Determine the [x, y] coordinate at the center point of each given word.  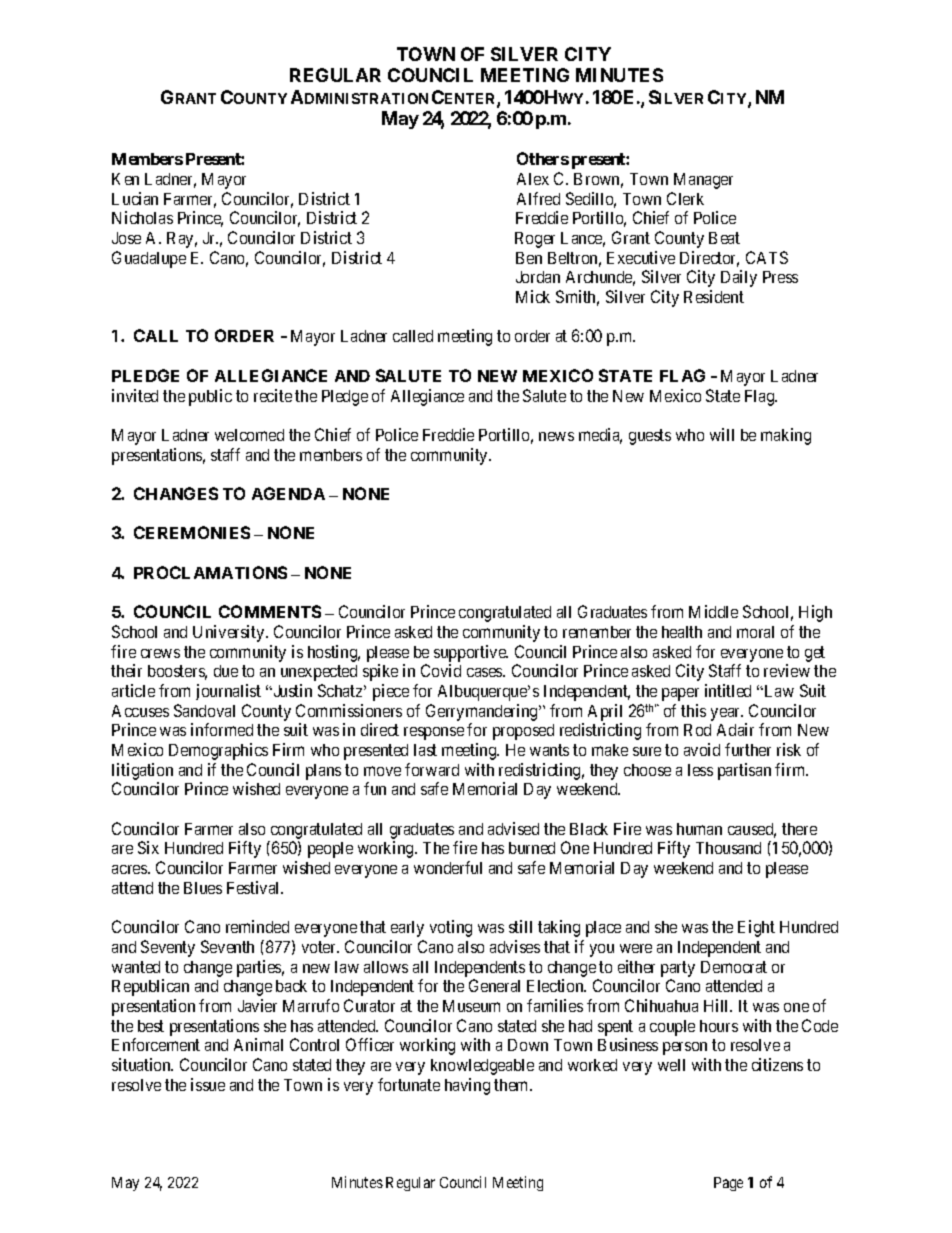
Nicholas [142, 217]
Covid [441, 670]
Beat [724, 238]
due [226, 671]
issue [208, 1084]
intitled [728, 690]
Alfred [538, 198]
